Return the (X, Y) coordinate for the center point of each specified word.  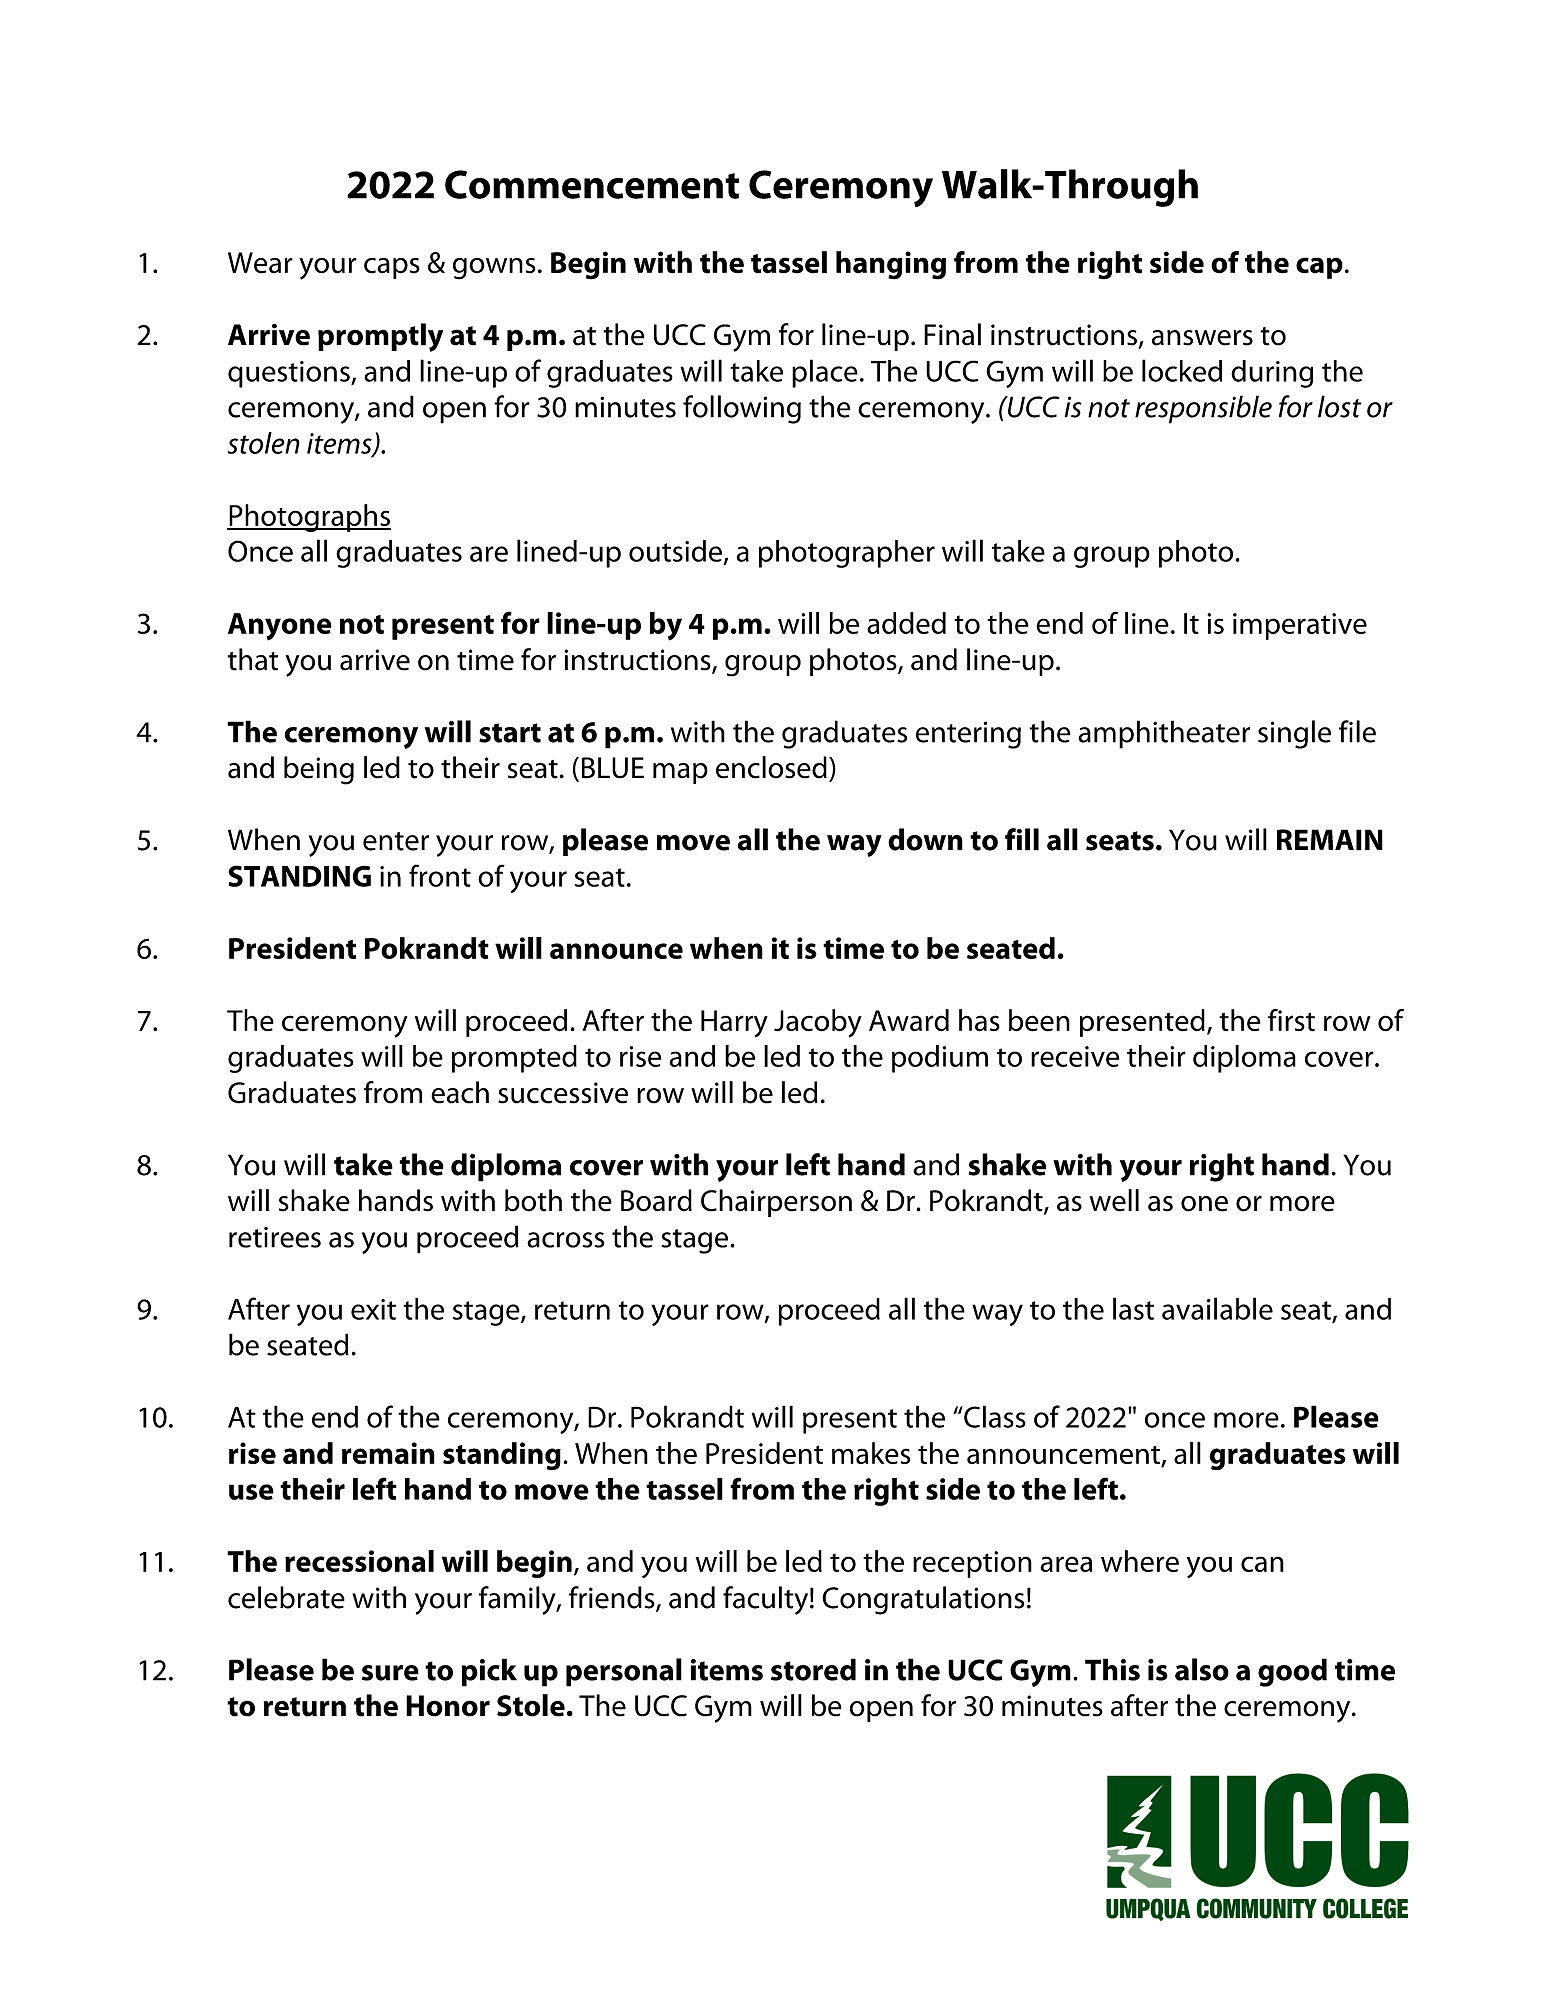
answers (1202, 338)
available (1217, 1308)
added (906, 623)
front (440, 875)
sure (390, 1673)
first (1291, 1020)
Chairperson (776, 1203)
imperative (1300, 626)
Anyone (280, 626)
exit (373, 1309)
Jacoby (818, 1023)
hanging (891, 265)
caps (392, 268)
